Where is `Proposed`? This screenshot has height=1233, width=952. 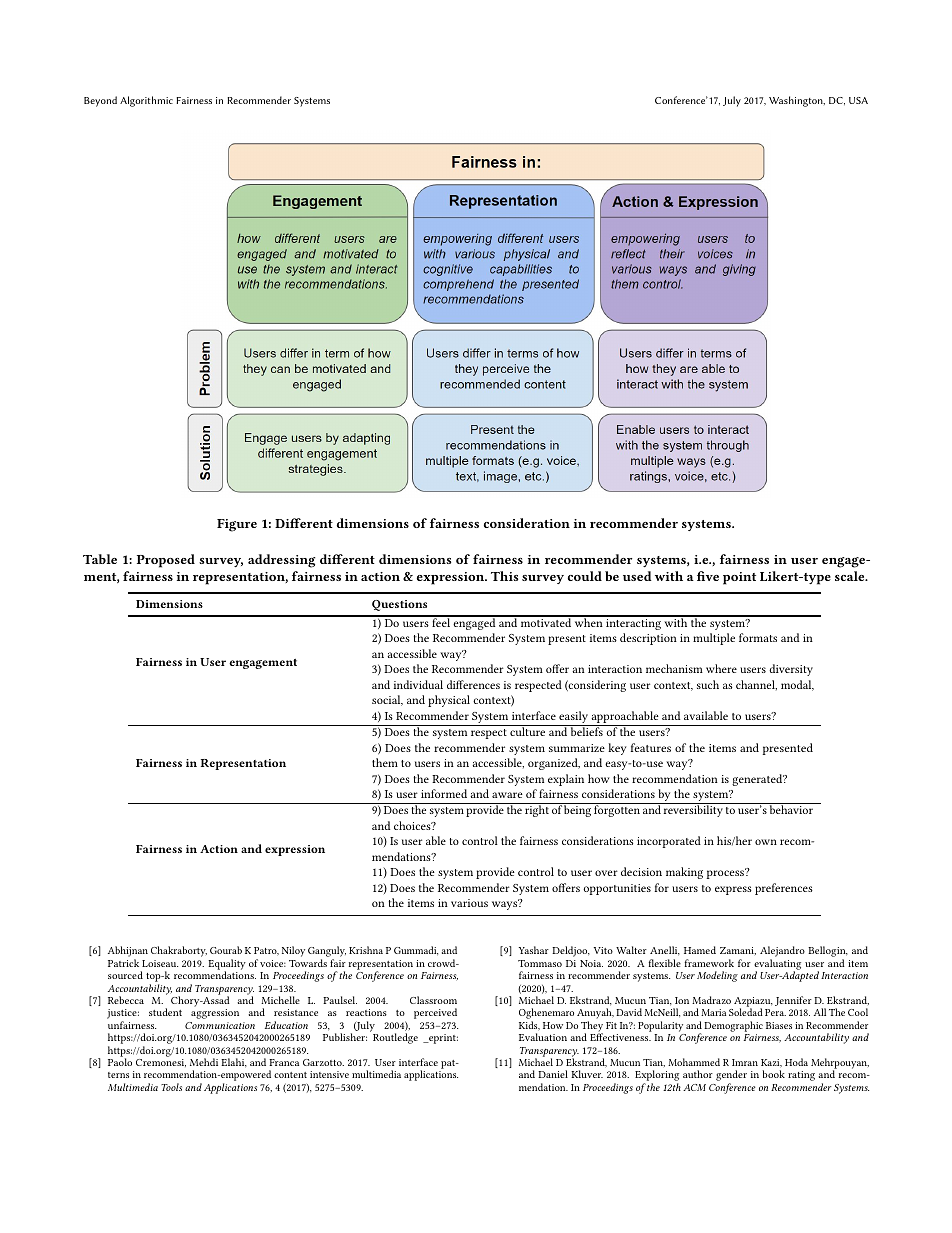
Proposed is located at coordinates (166, 561).
